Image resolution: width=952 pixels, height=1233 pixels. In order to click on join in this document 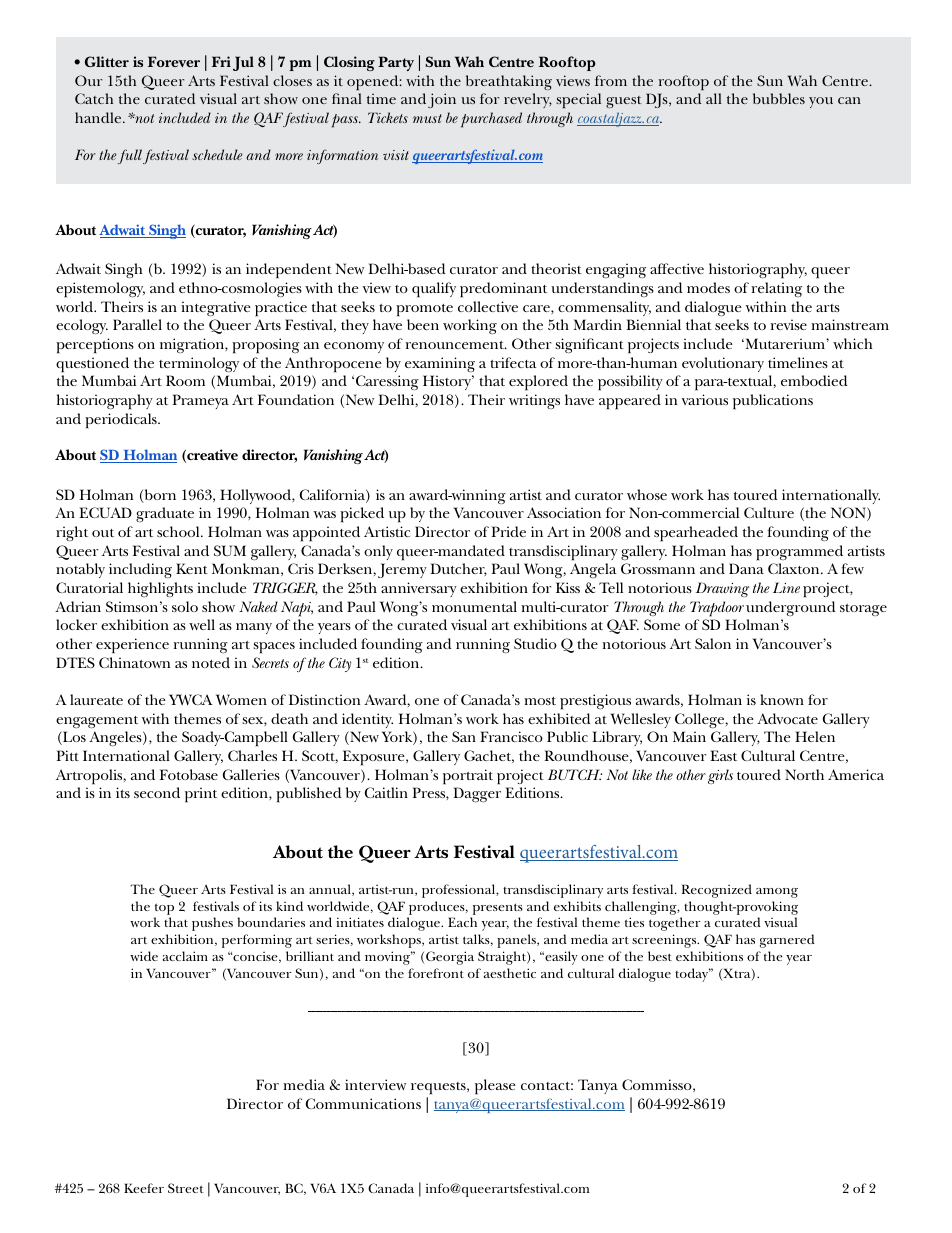, I will do `click(442, 100)`.
